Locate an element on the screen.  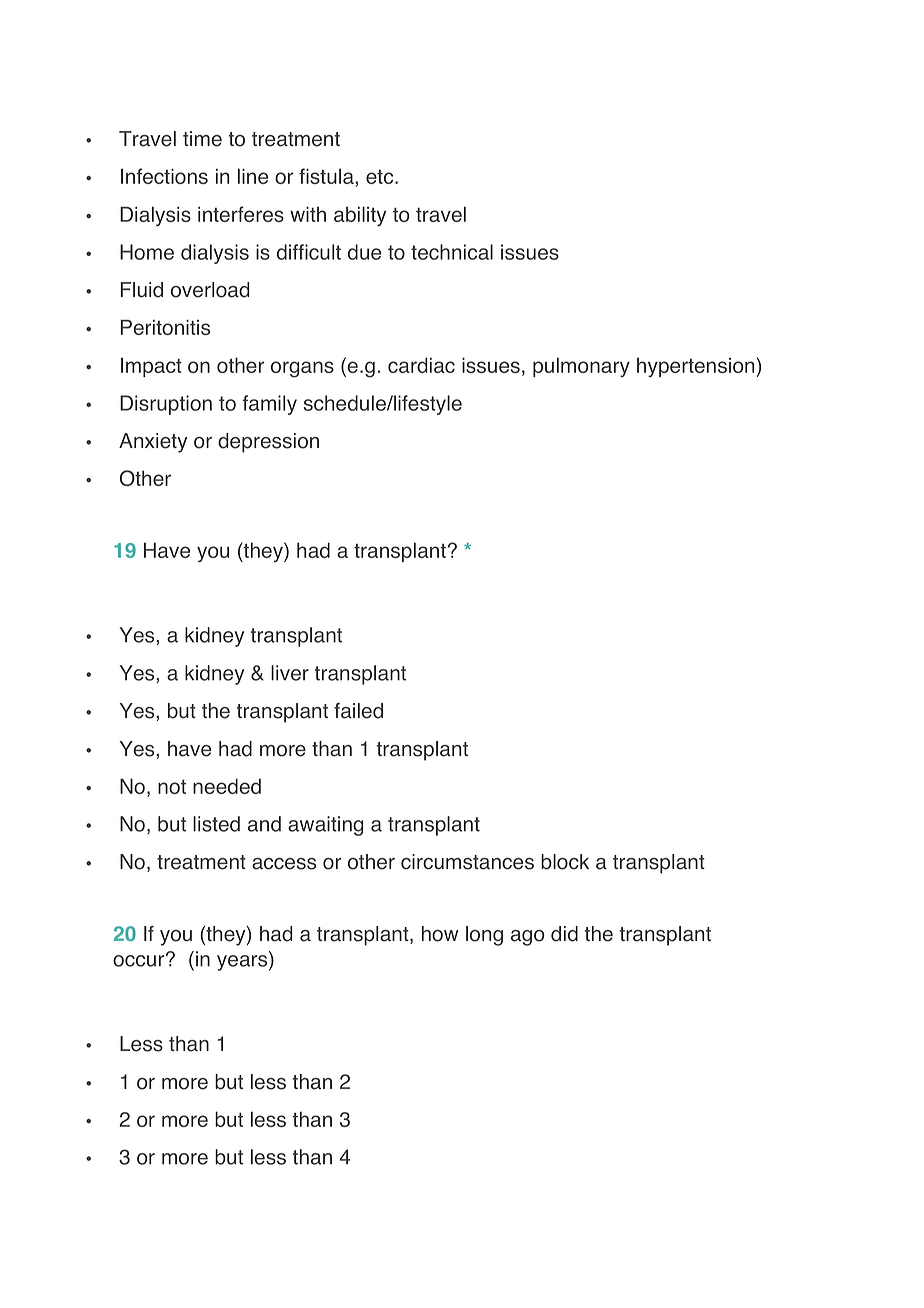
technical is located at coordinates (452, 252).
